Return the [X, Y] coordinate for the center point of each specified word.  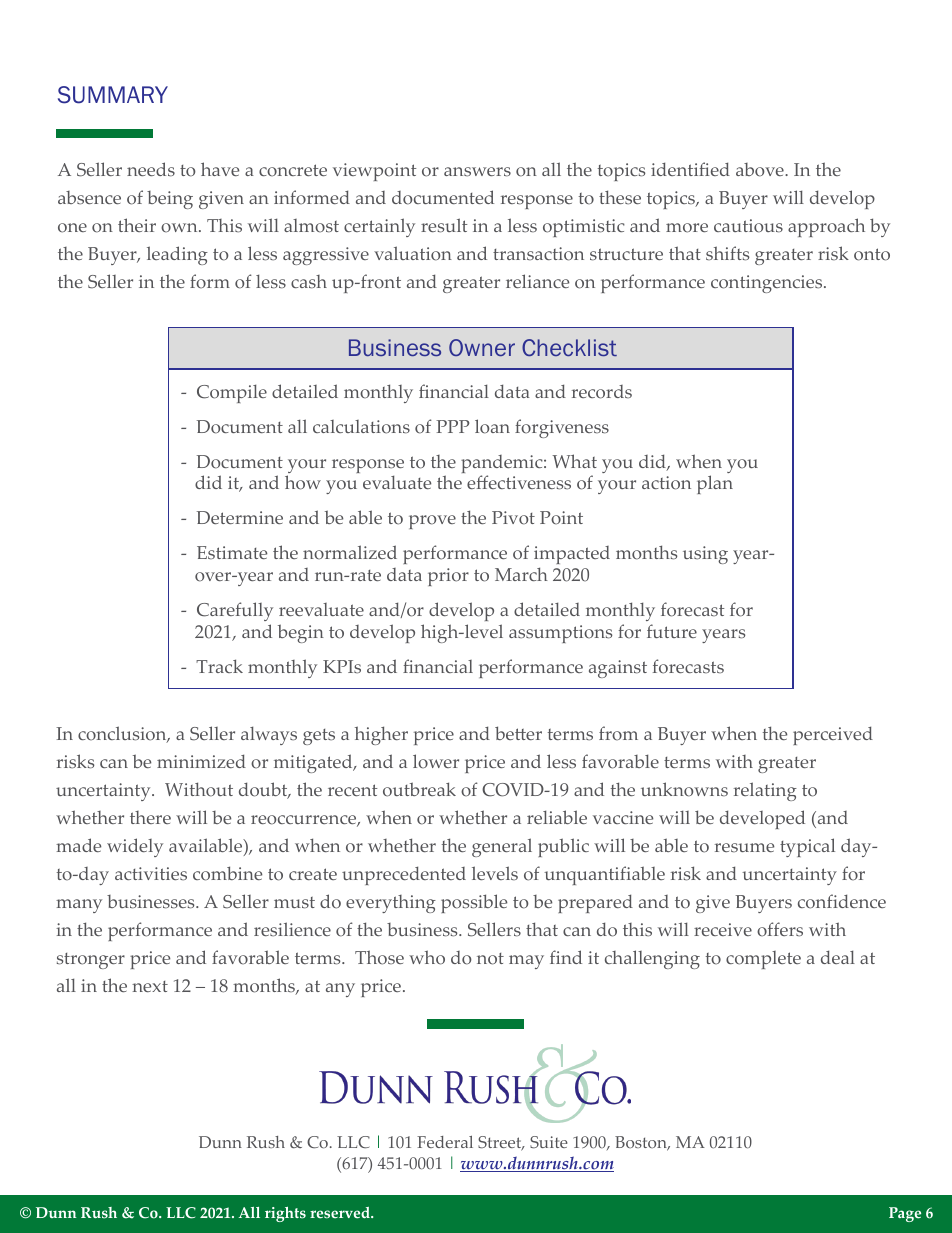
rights [285, 1214]
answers [477, 172]
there [150, 817]
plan [715, 484]
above [761, 170]
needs [151, 169]
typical [807, 847]
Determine [240, 517]
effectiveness [519, 482]
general [502, 847]
